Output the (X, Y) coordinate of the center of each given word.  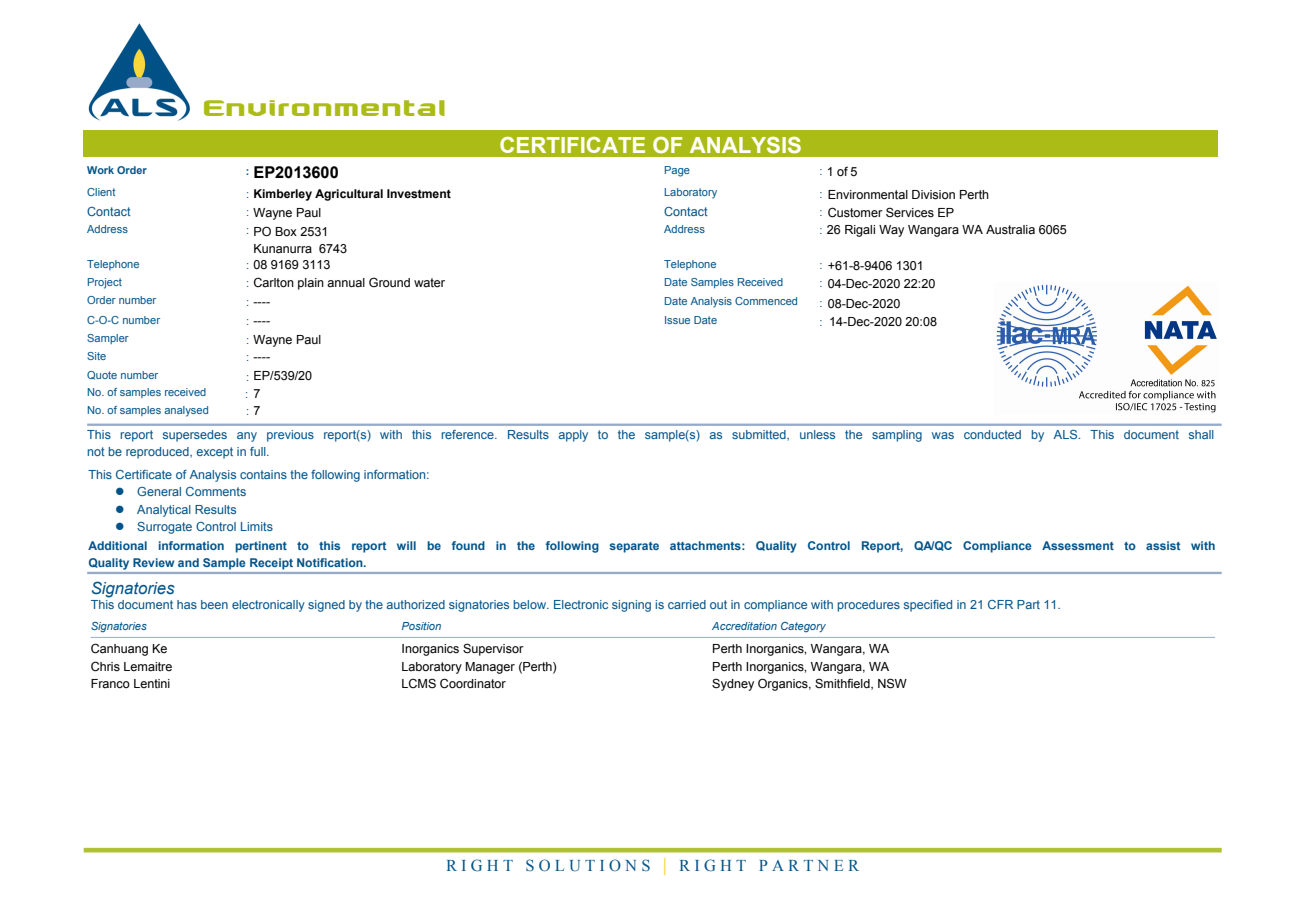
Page (677, 171)
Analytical (164, 511)
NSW (892, 683)
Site (96, 356)
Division (933, 195)
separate (634, 547)
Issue (677, 320)
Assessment (1078, 545)
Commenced (766, 301)
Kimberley (283, 195)
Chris (105, 666)
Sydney (733, 684)
